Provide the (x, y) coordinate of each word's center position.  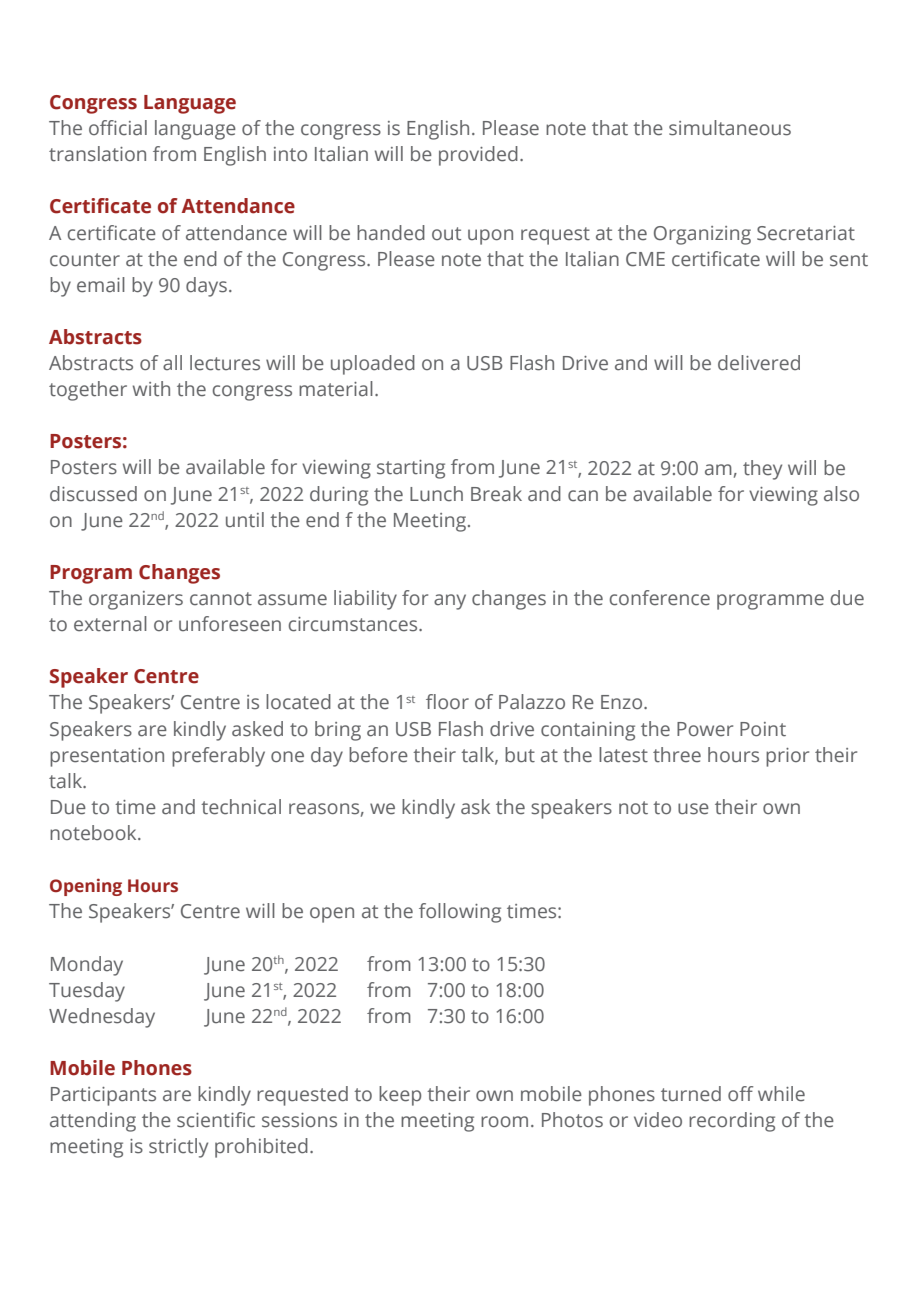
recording (732, 1122)
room (504, 1122)
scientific (216, 1120)
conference (660, 598)
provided (478, 156)
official (118, 128)
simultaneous (730, 128)
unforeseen (230, 624)
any (450, 602)
